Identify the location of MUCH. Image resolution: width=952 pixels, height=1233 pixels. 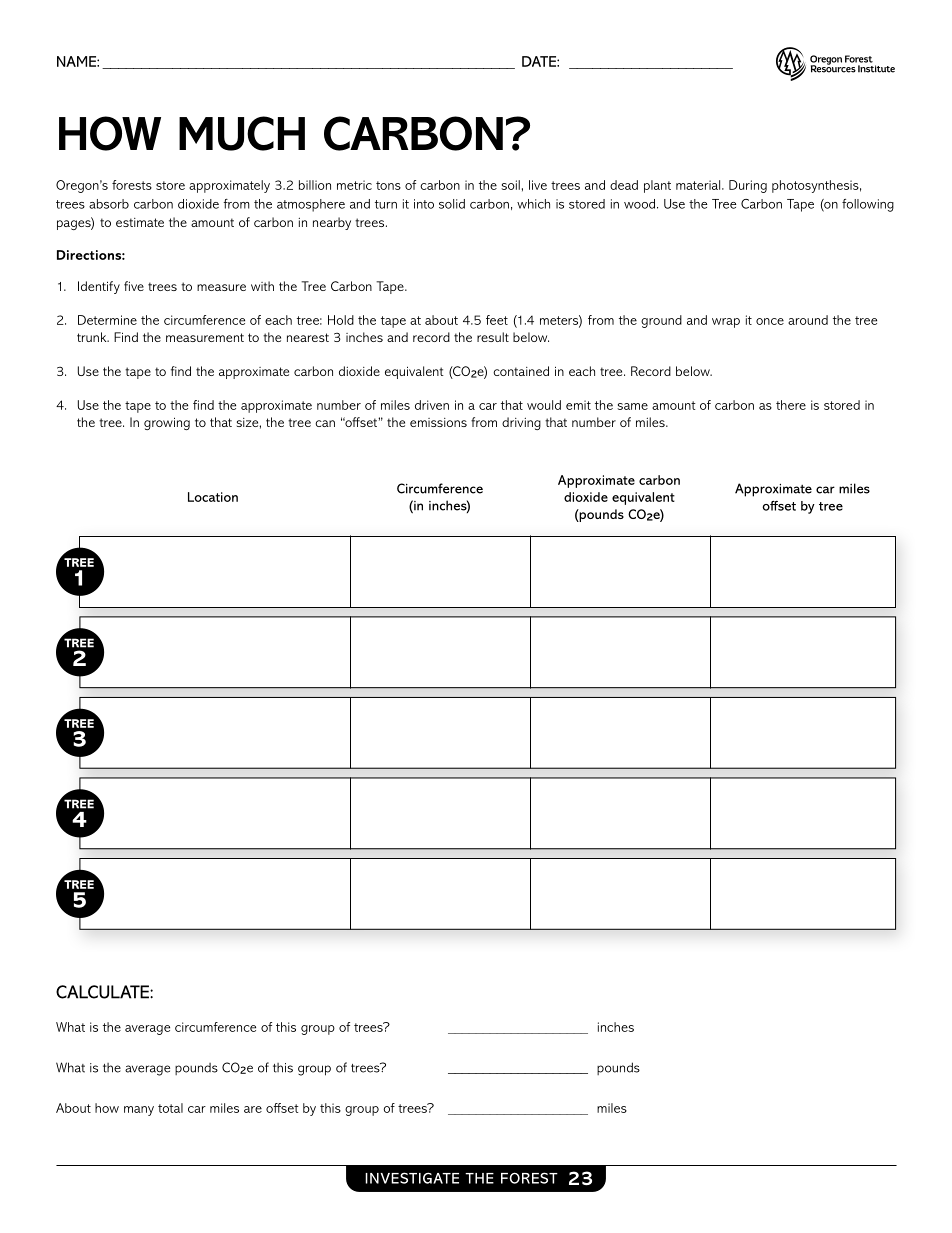
(242, 133).
